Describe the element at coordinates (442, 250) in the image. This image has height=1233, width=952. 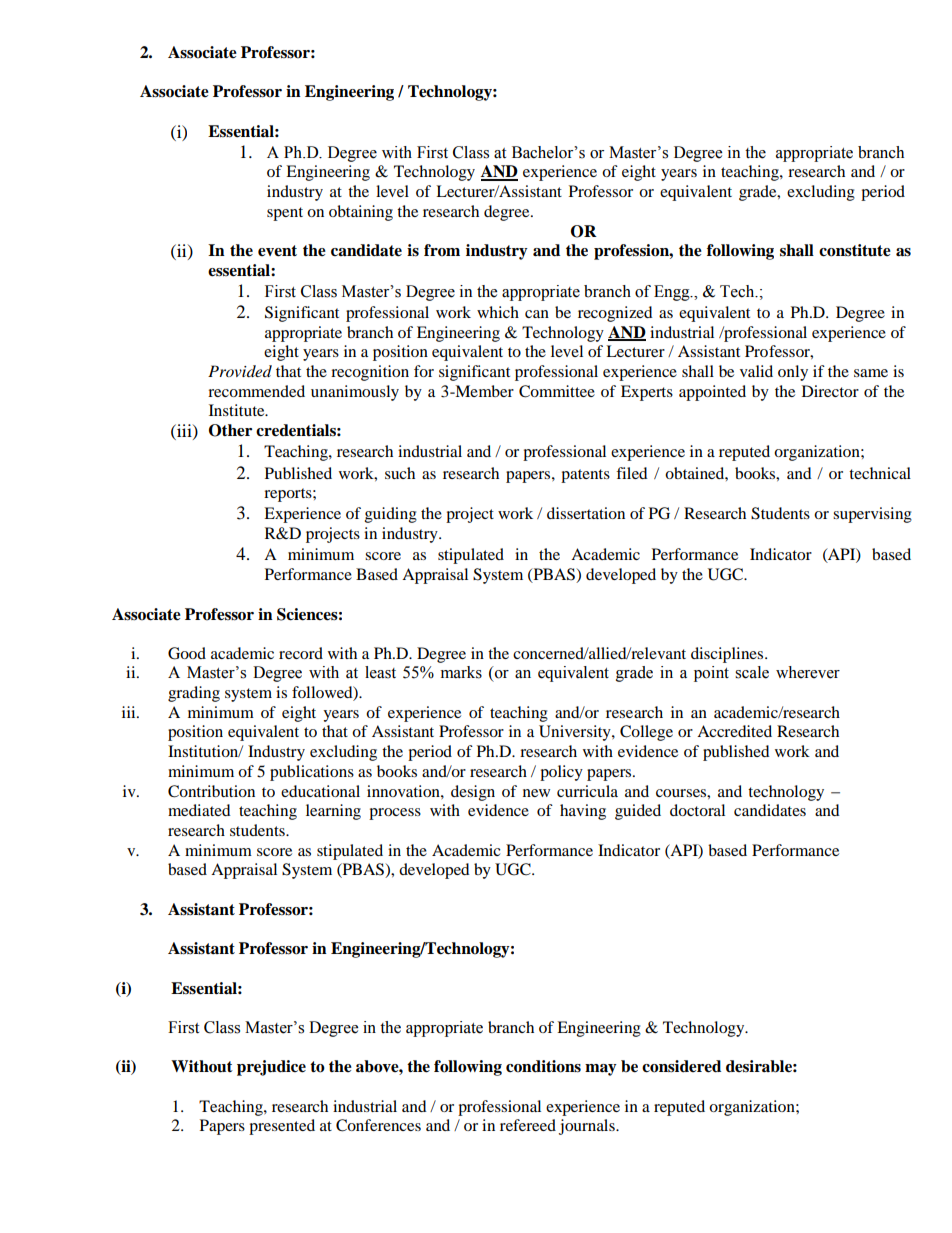
I see `from` at that location.
